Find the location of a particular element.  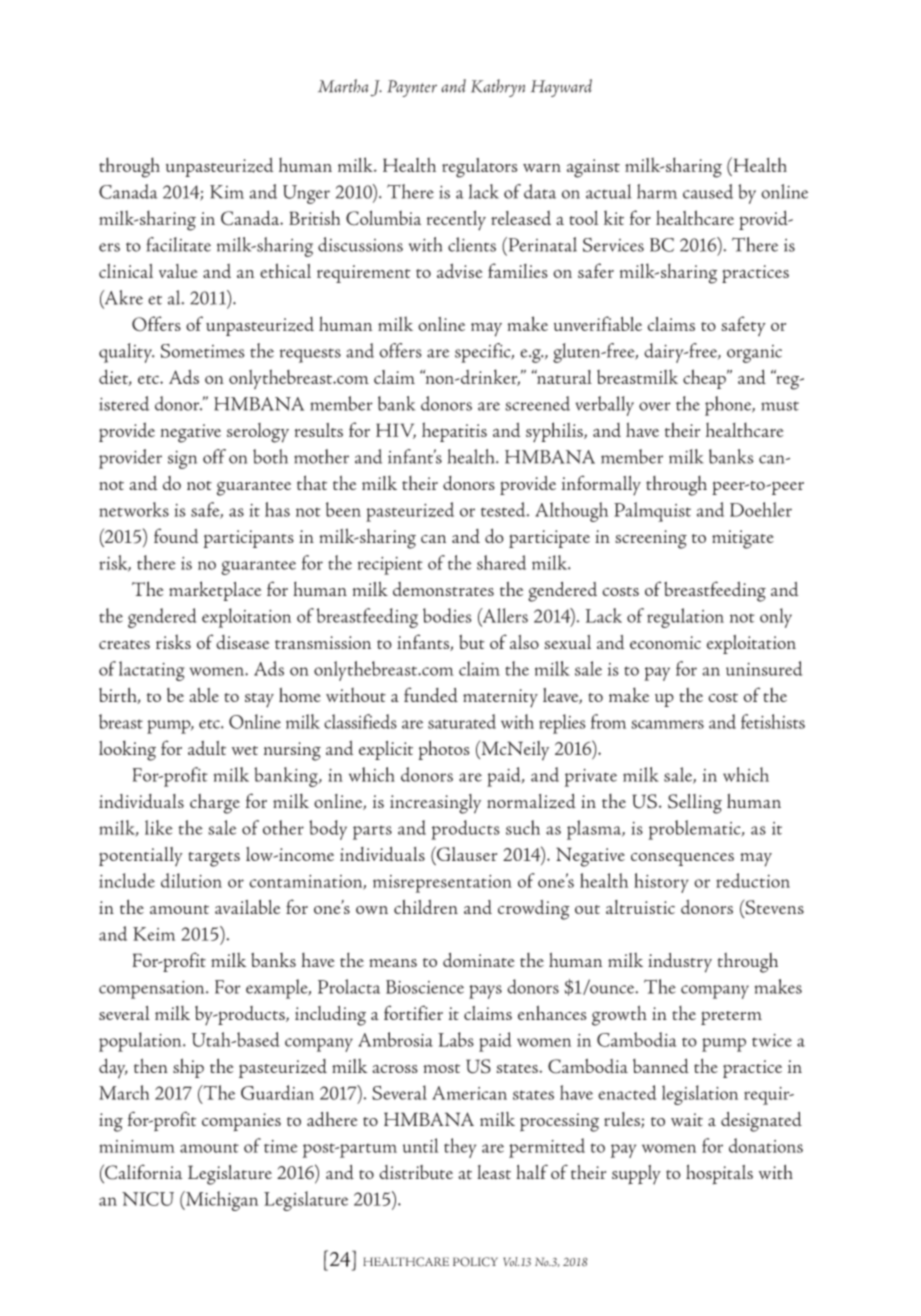

misrepresentation is located at coordinates (442, 884).
